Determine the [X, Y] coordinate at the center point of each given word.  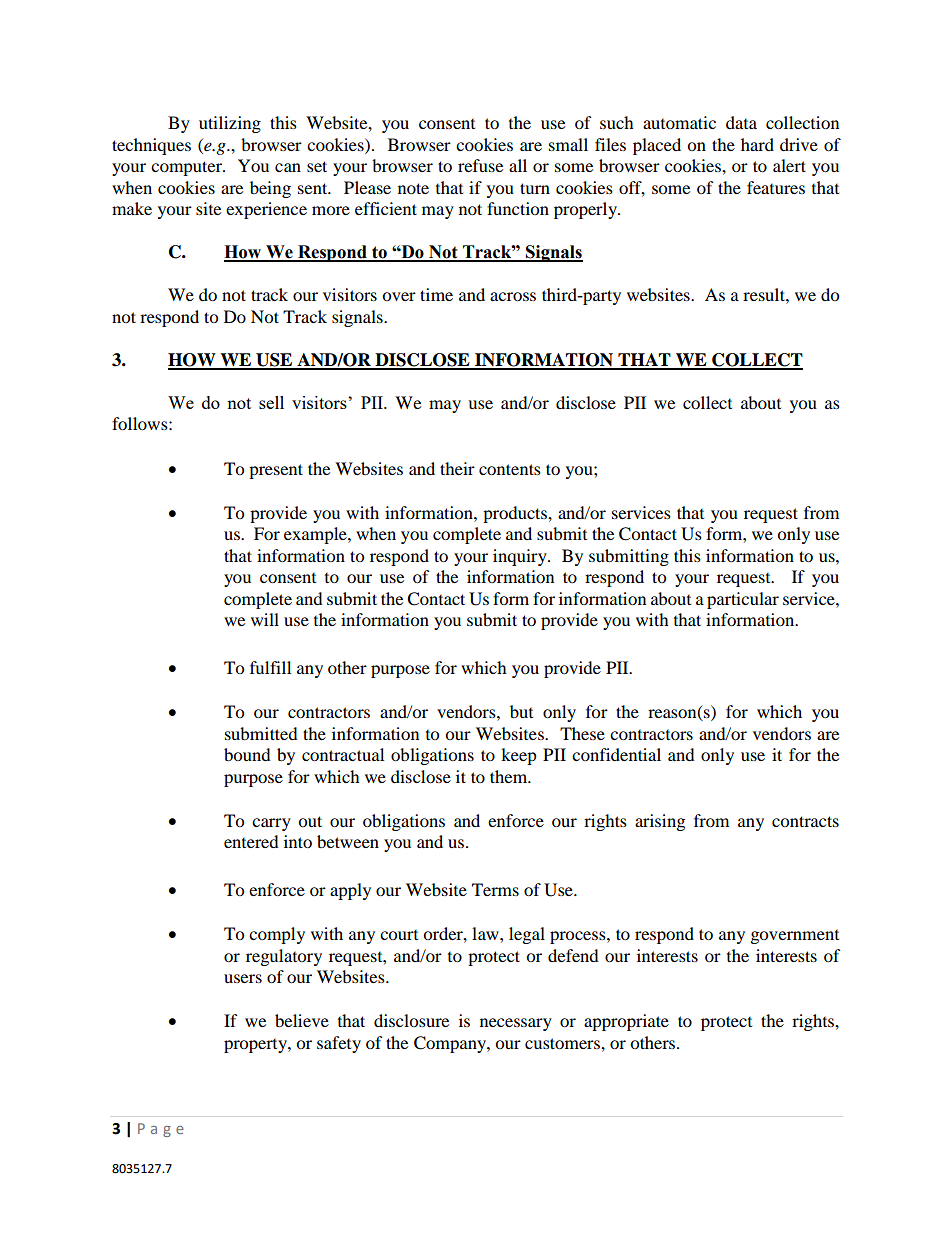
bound [247, 754]
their [457, 468]
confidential [616, 754]
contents [510, 469]
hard [757, 144]
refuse [480, 165]
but [521, 711]
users [243, 978]
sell [271, 402]
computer [187, 168]
